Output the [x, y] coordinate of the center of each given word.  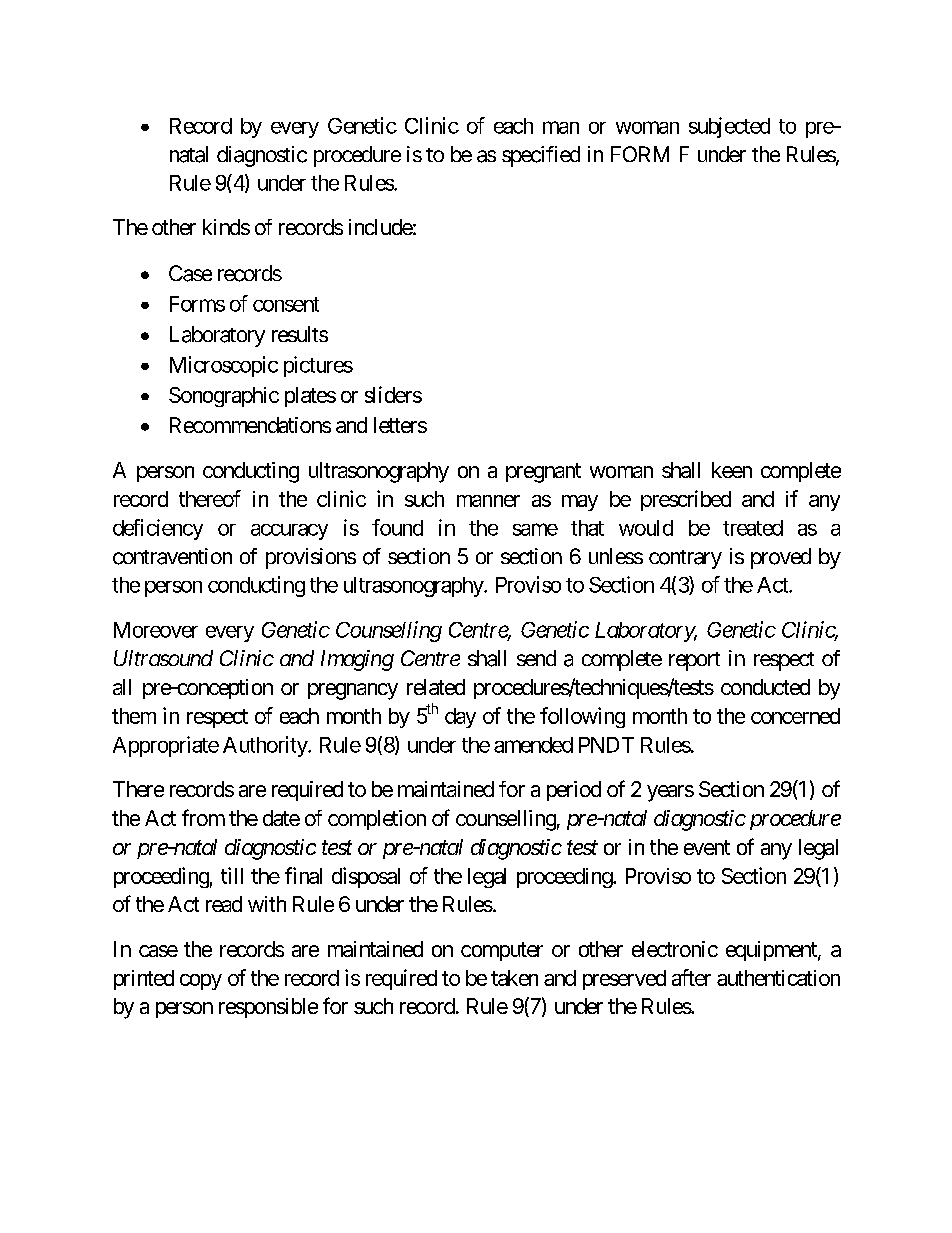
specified [541, 156]
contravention [172, 556]
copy [201, 982]
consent [286, 304]
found [397, 527]
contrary [685, 559]
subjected [729, 127]
